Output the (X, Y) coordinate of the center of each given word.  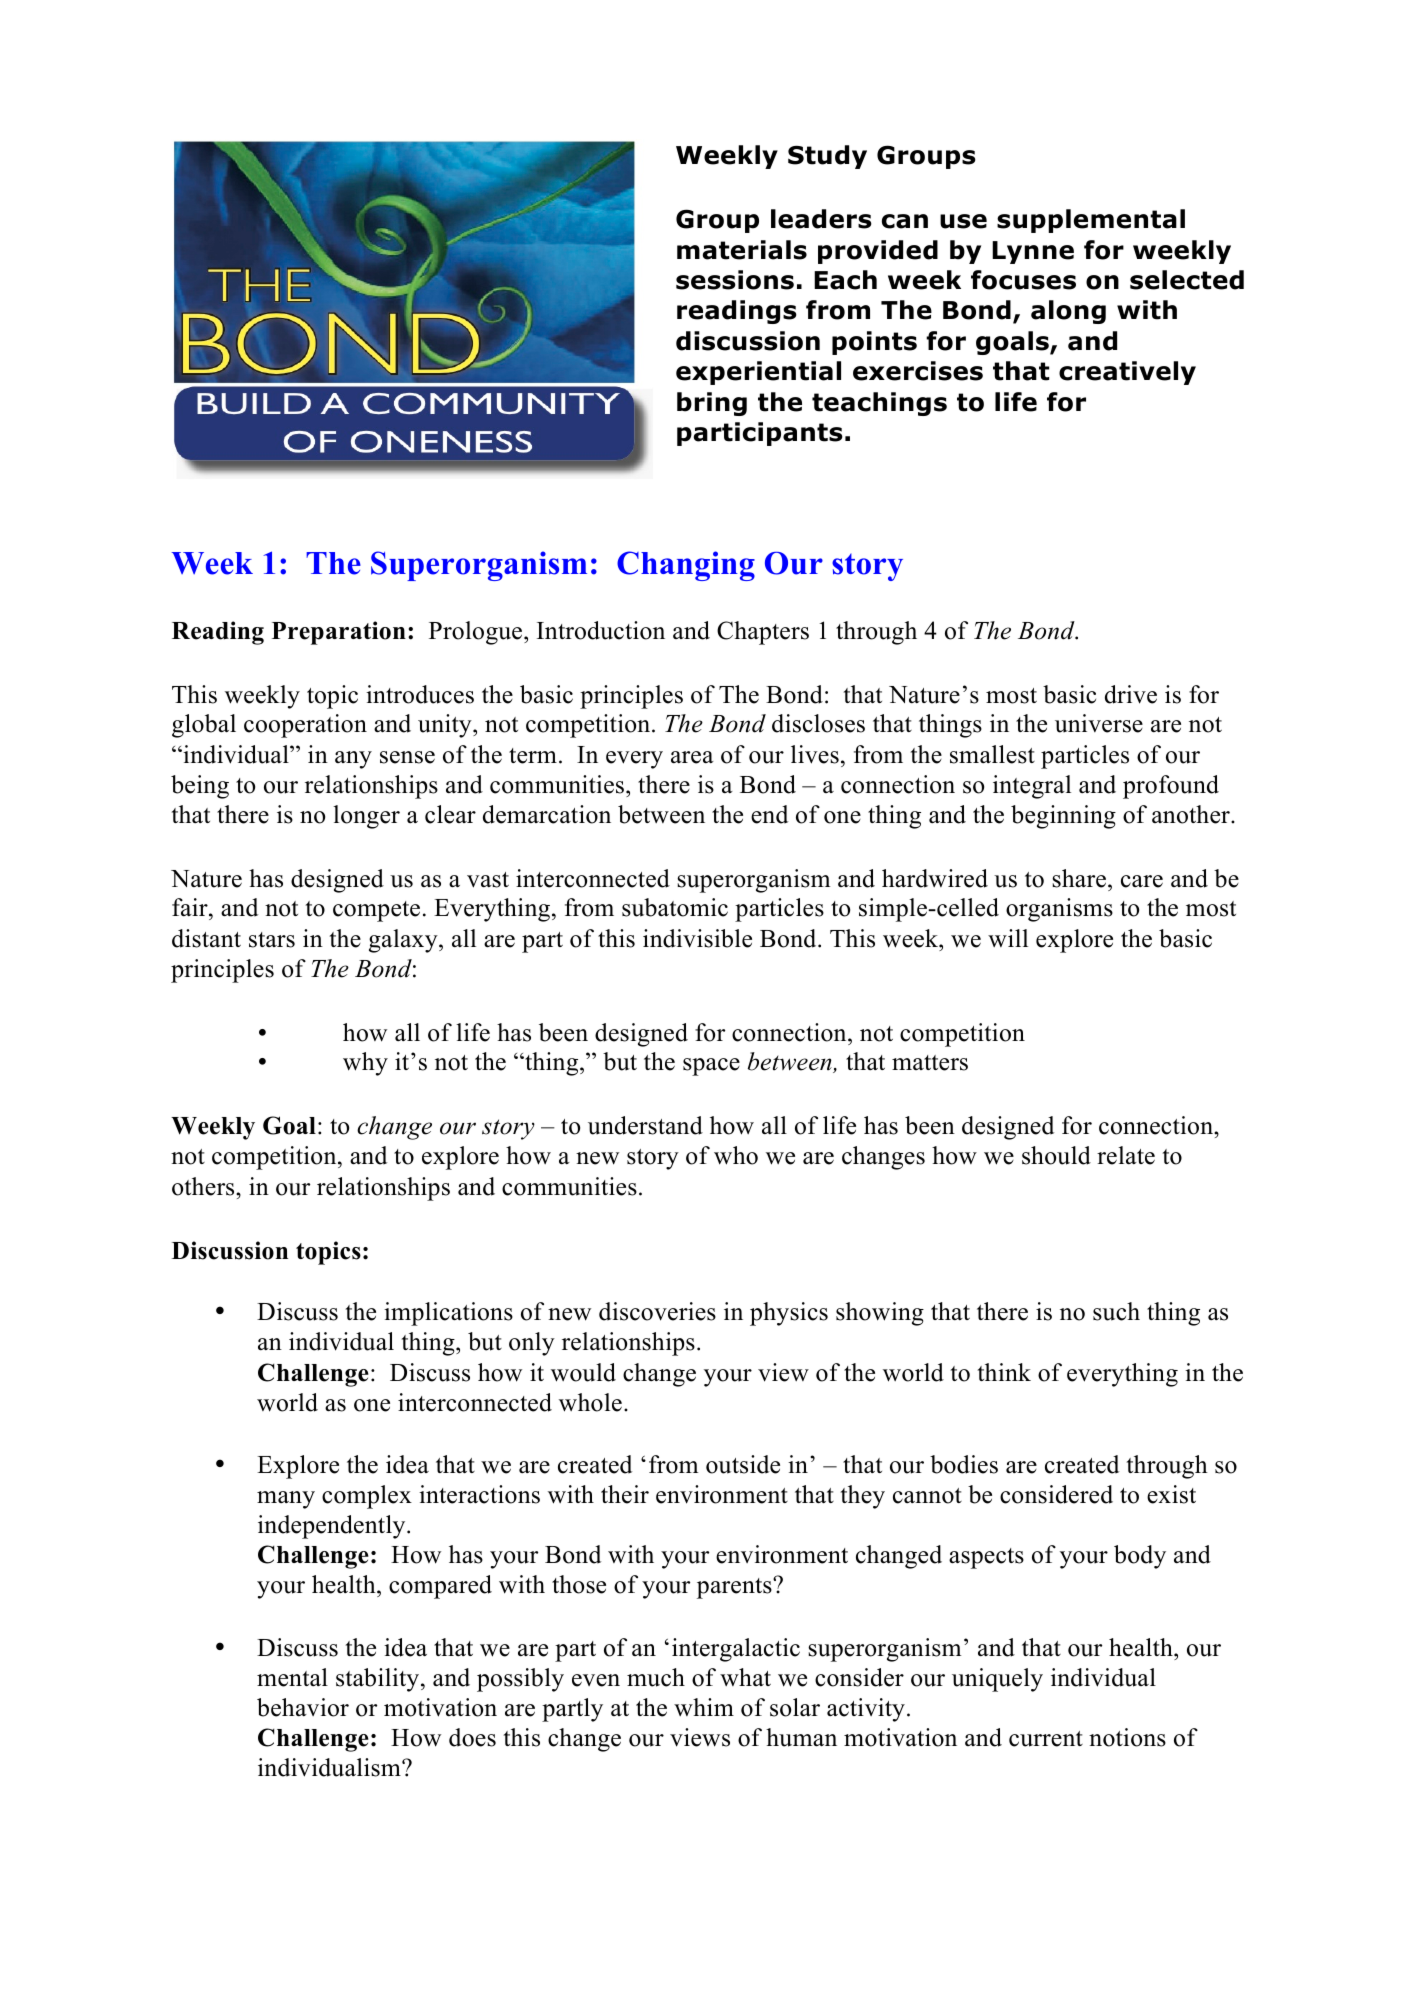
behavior (303, 1707)
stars (272, 940)
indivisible (697, 938)
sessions (735, 280)
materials (742, 250)
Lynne (1033, 252)
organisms (1059, 910)
